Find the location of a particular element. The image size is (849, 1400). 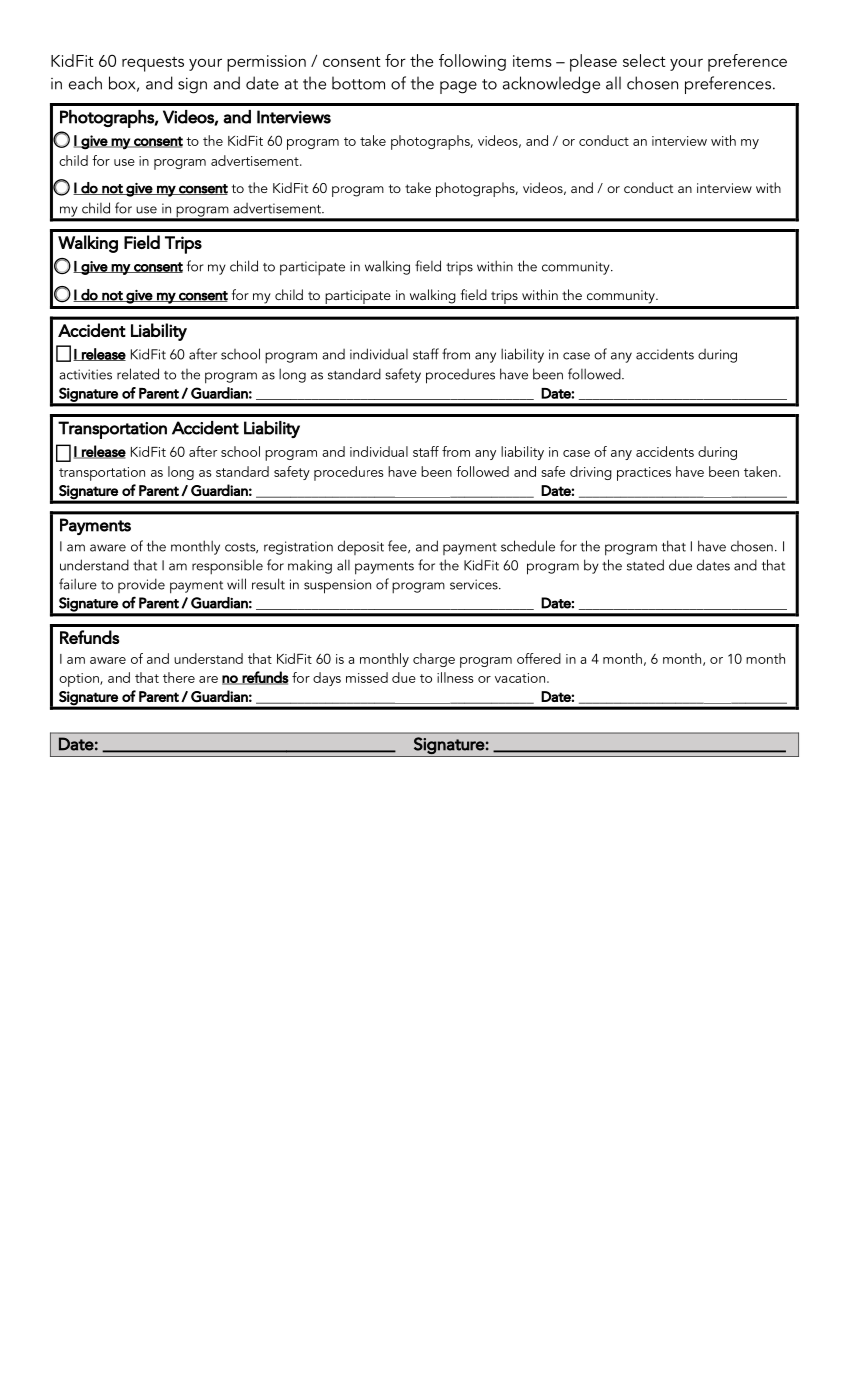

bottom is located at coordinates (358, 83).
